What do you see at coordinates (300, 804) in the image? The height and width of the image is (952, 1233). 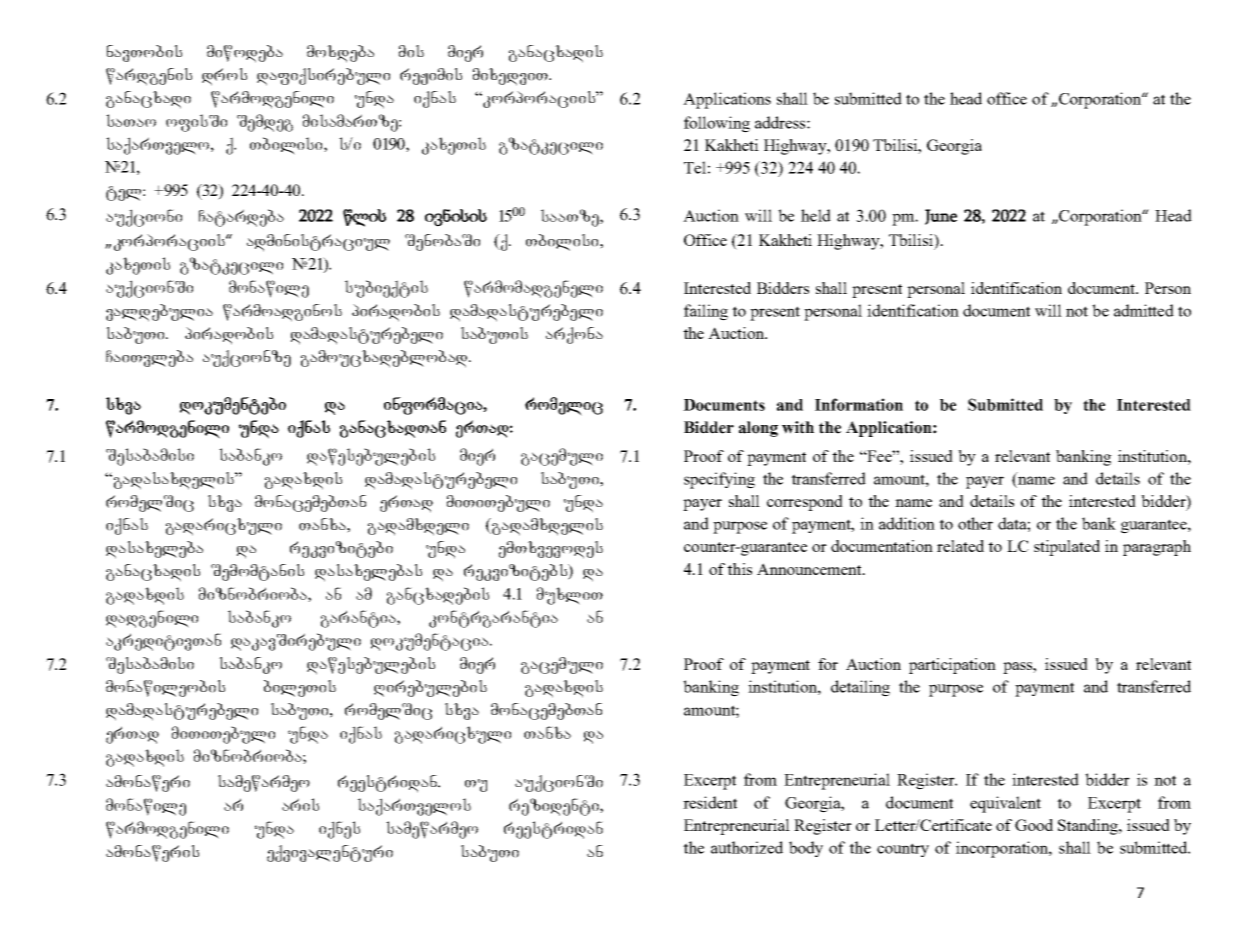 I see `aris` at bounding box center [300, 804].
